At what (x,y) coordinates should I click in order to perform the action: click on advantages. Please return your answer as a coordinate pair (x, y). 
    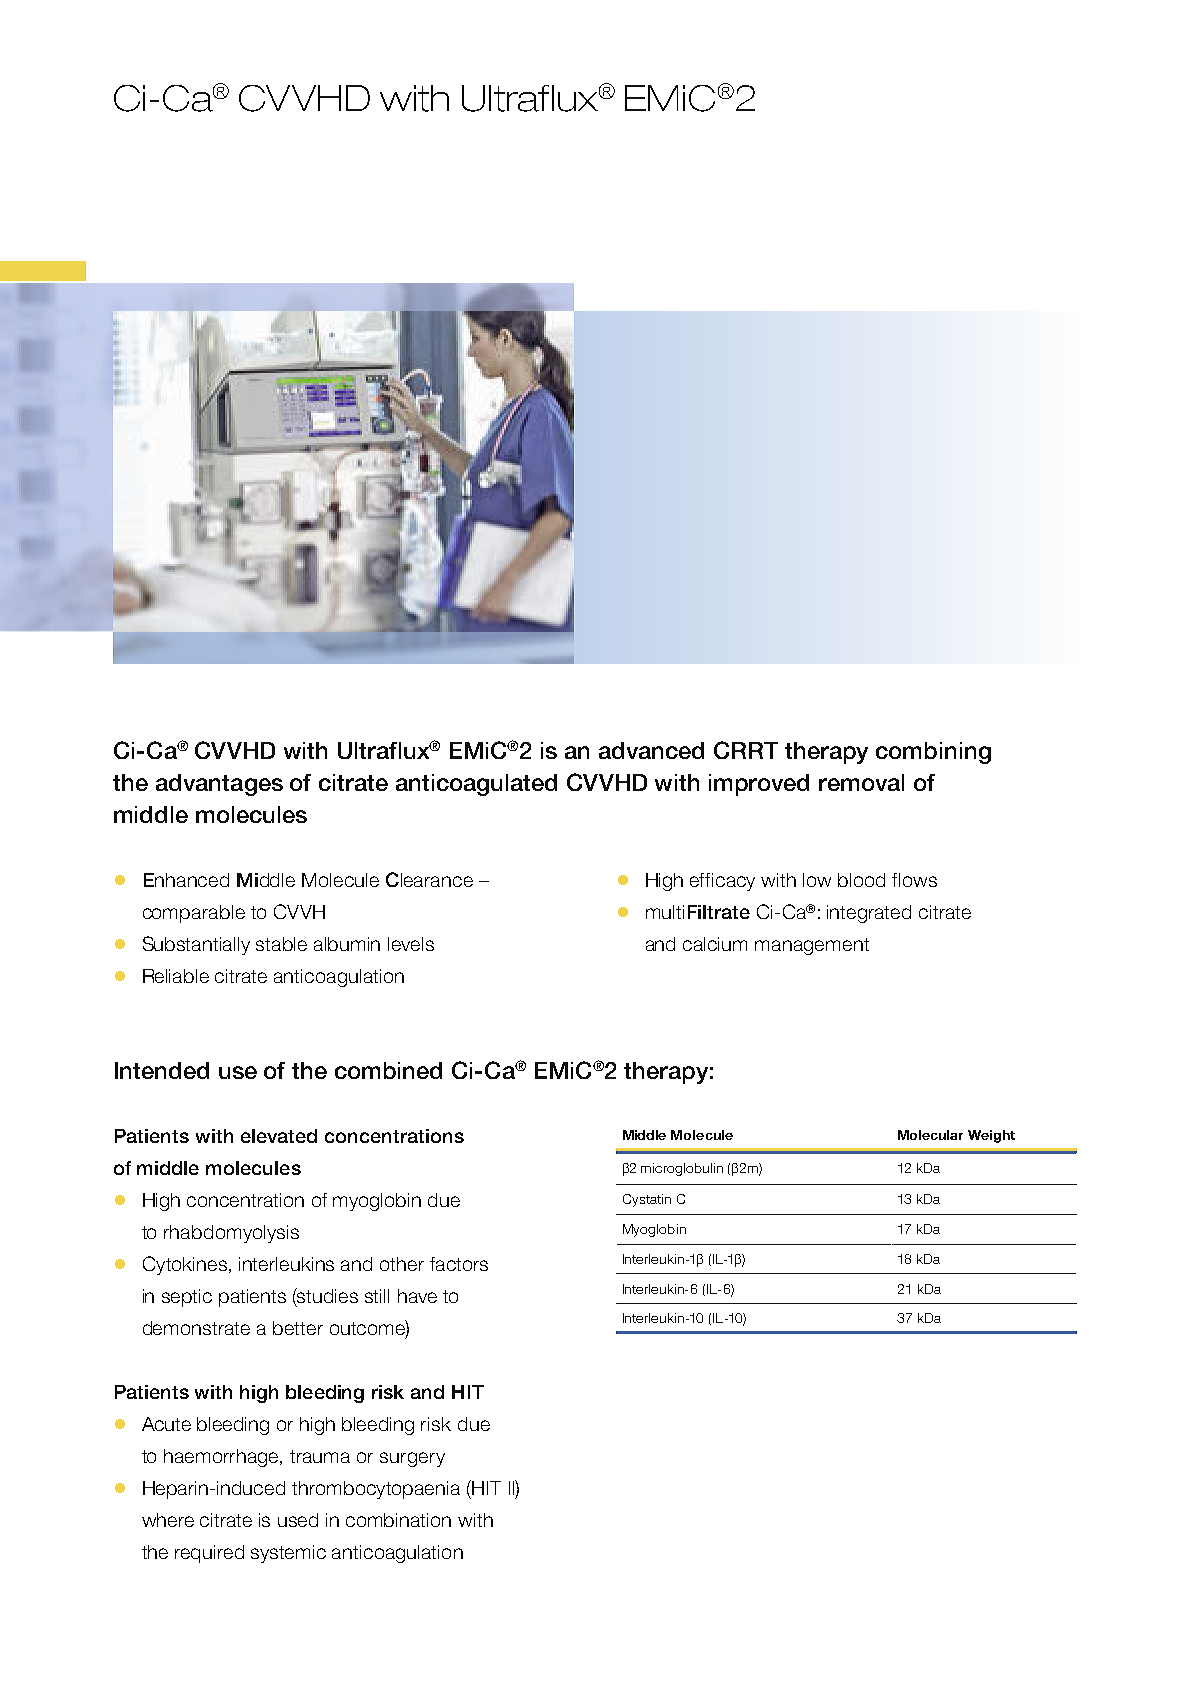
    Looking at the image, I should click on (219, 785).
